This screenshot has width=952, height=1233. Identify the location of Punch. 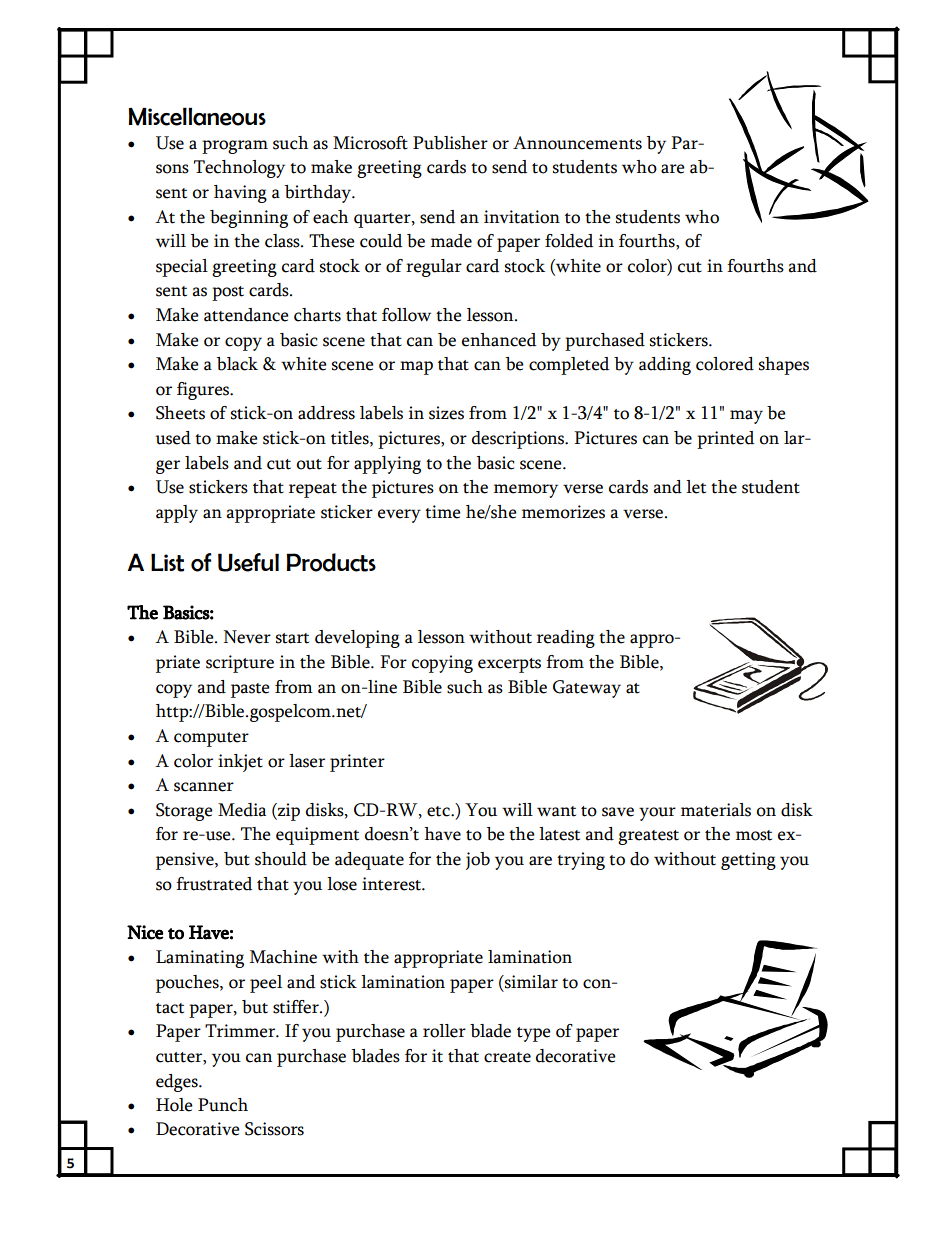
(223, 1105).
